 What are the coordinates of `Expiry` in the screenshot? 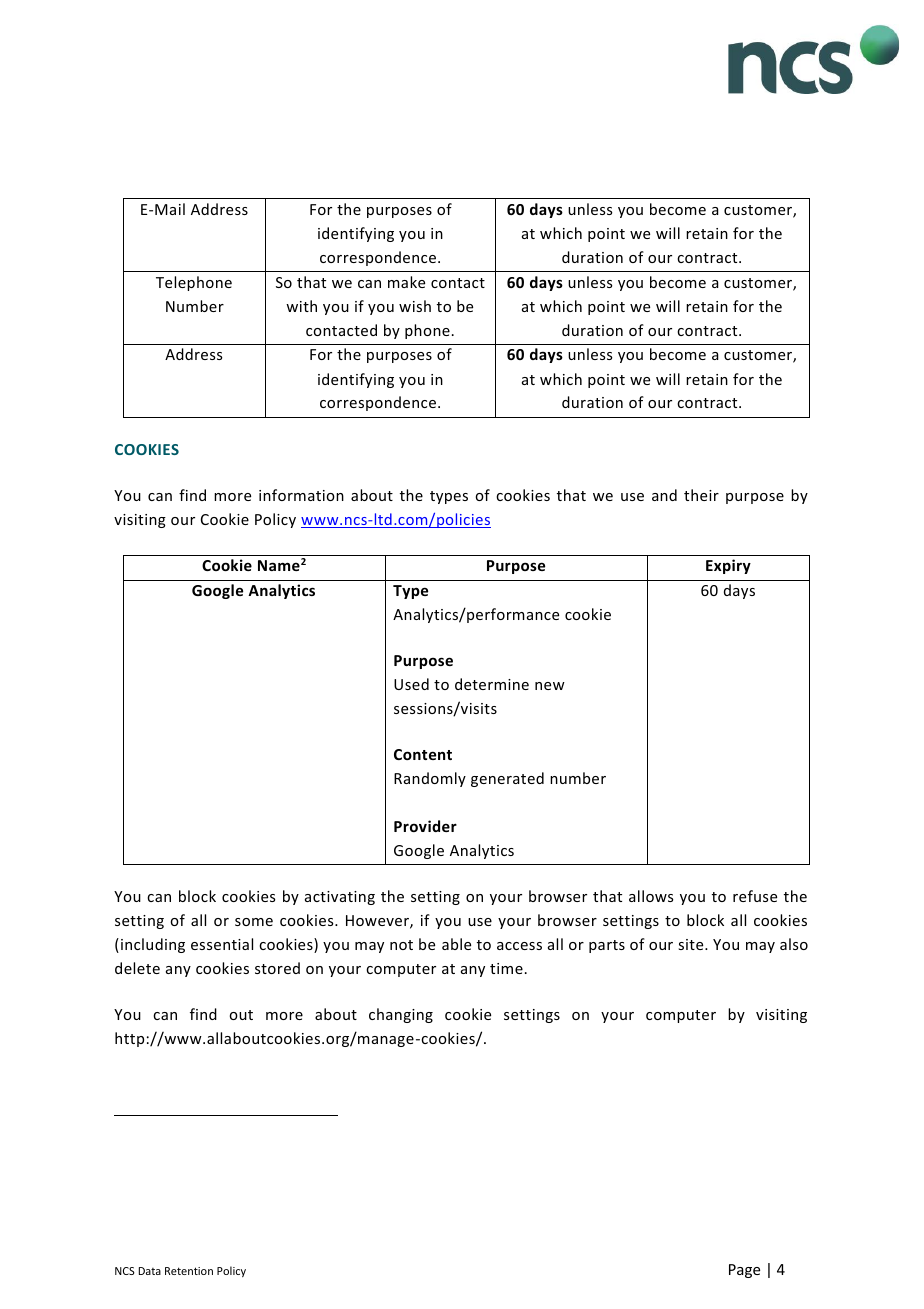 It's located at (728, 566).
